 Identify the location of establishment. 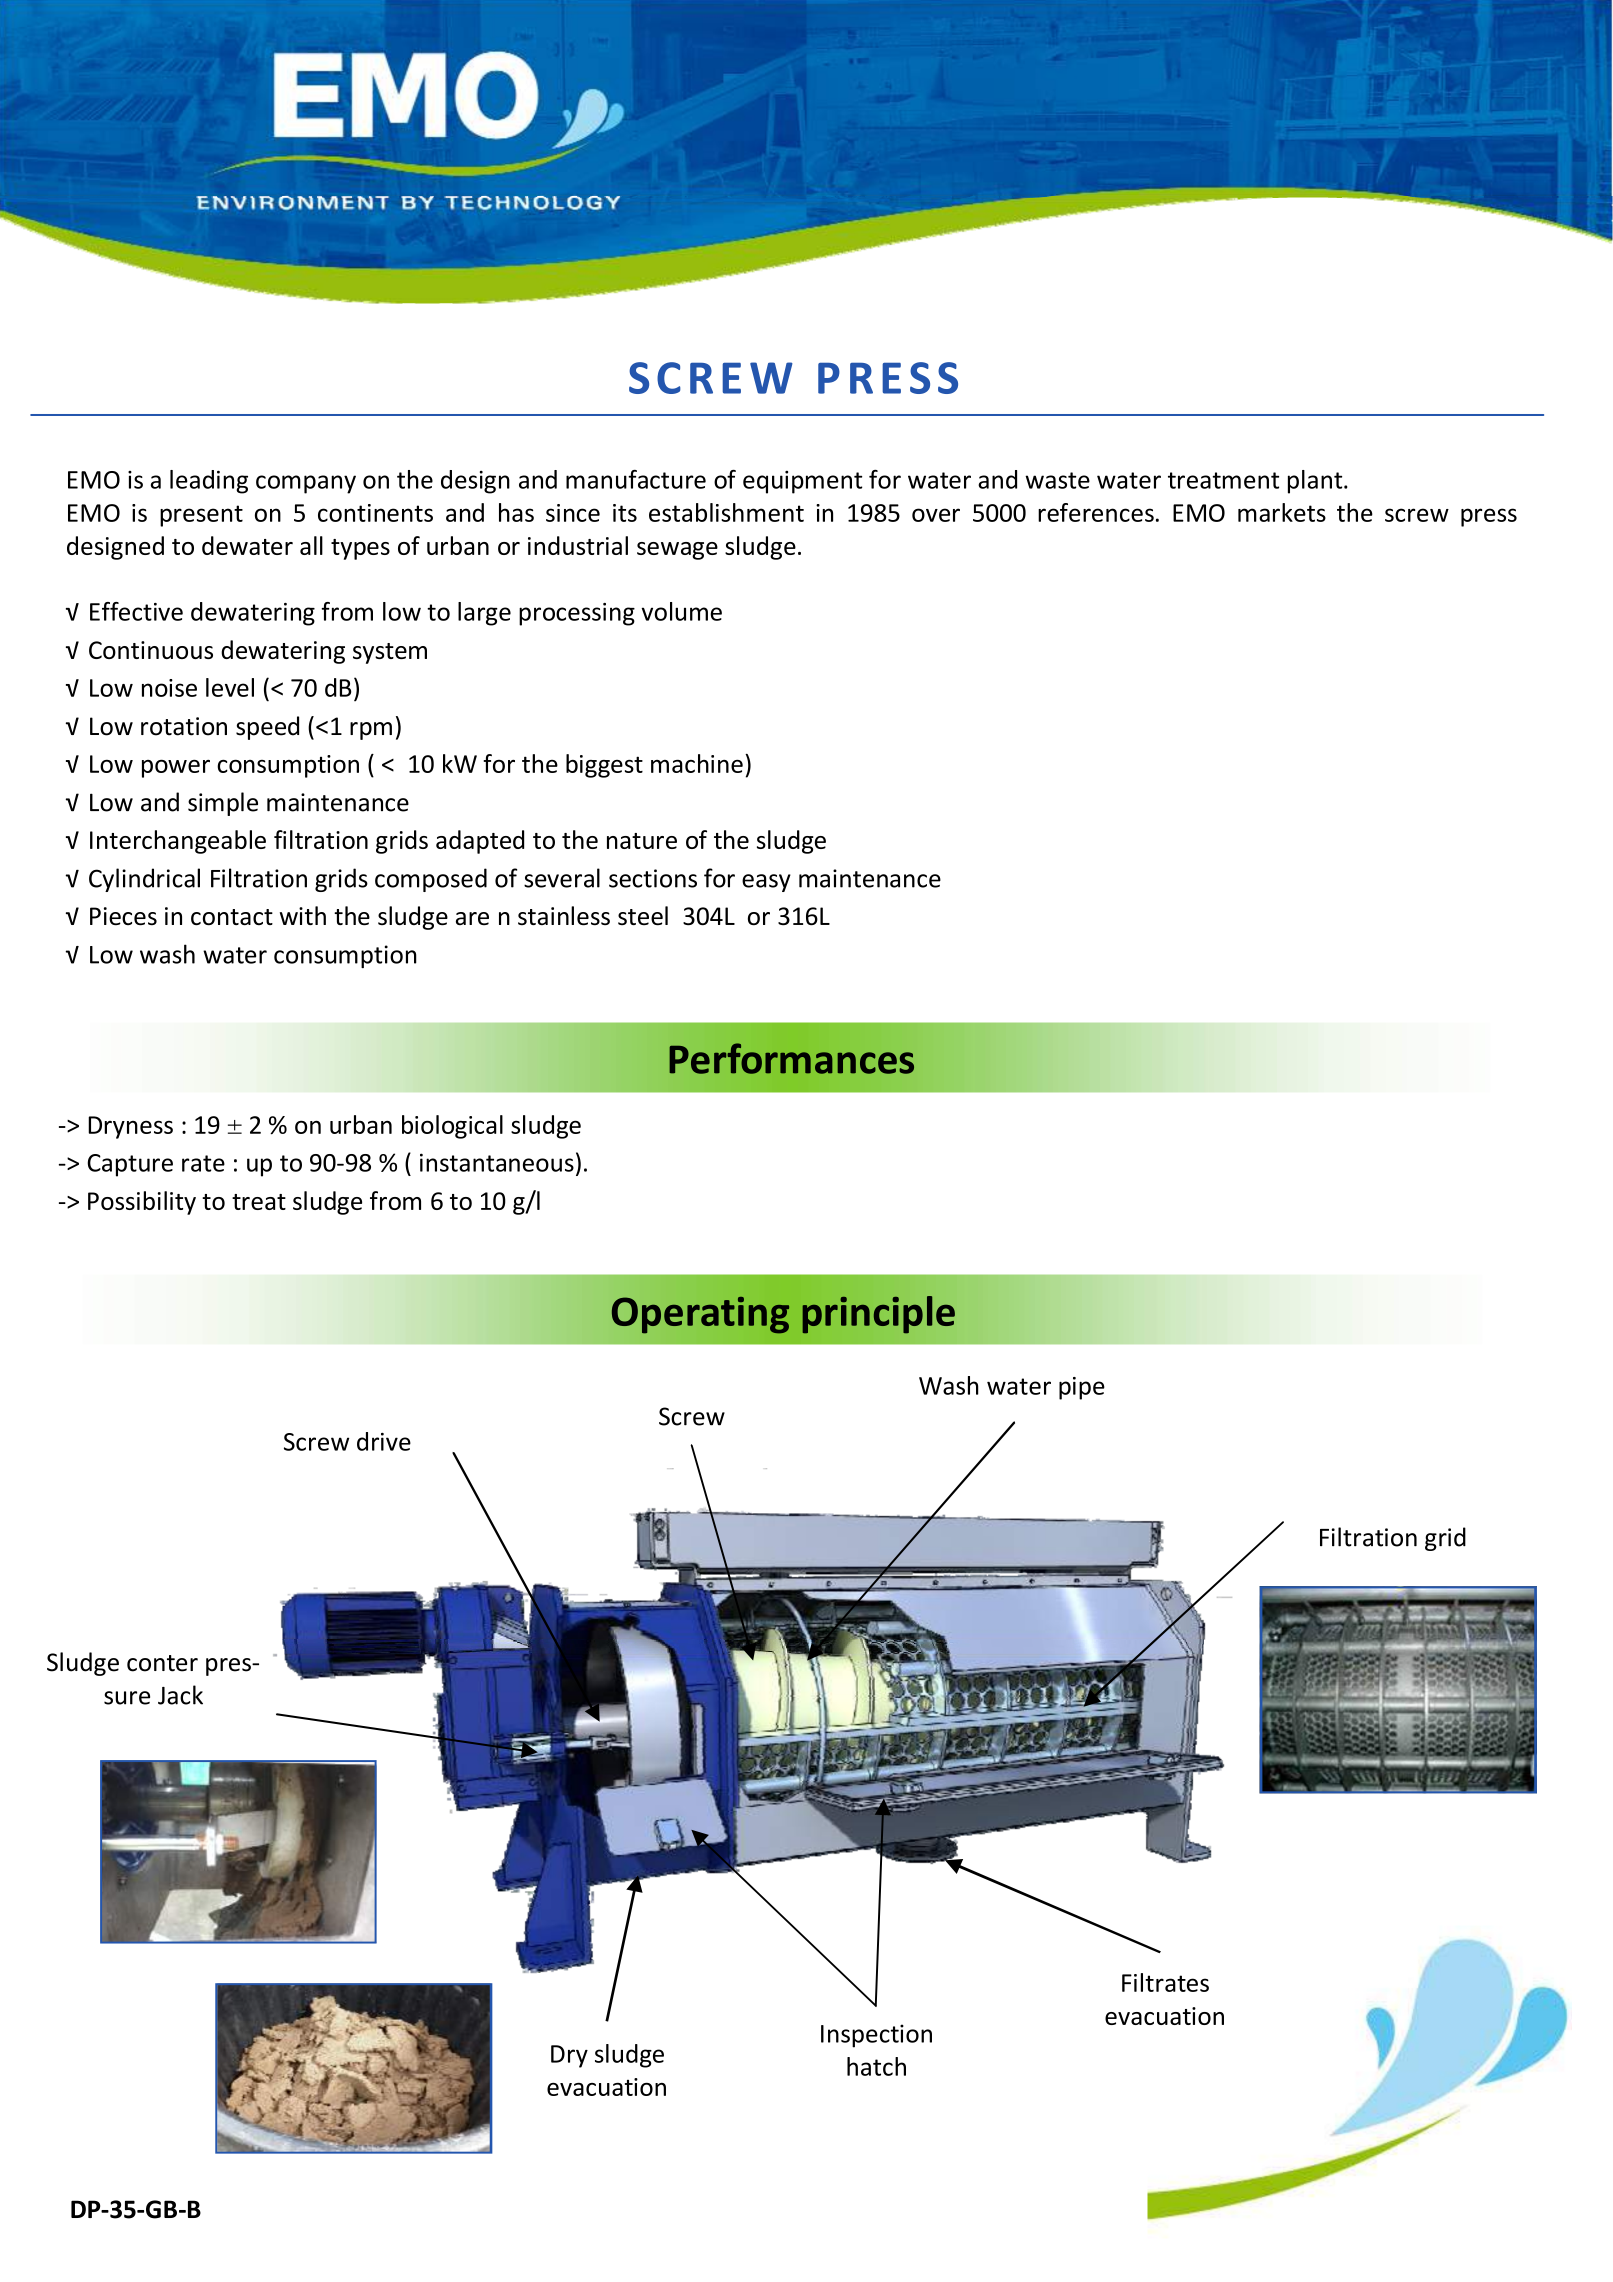
(726, 512).
